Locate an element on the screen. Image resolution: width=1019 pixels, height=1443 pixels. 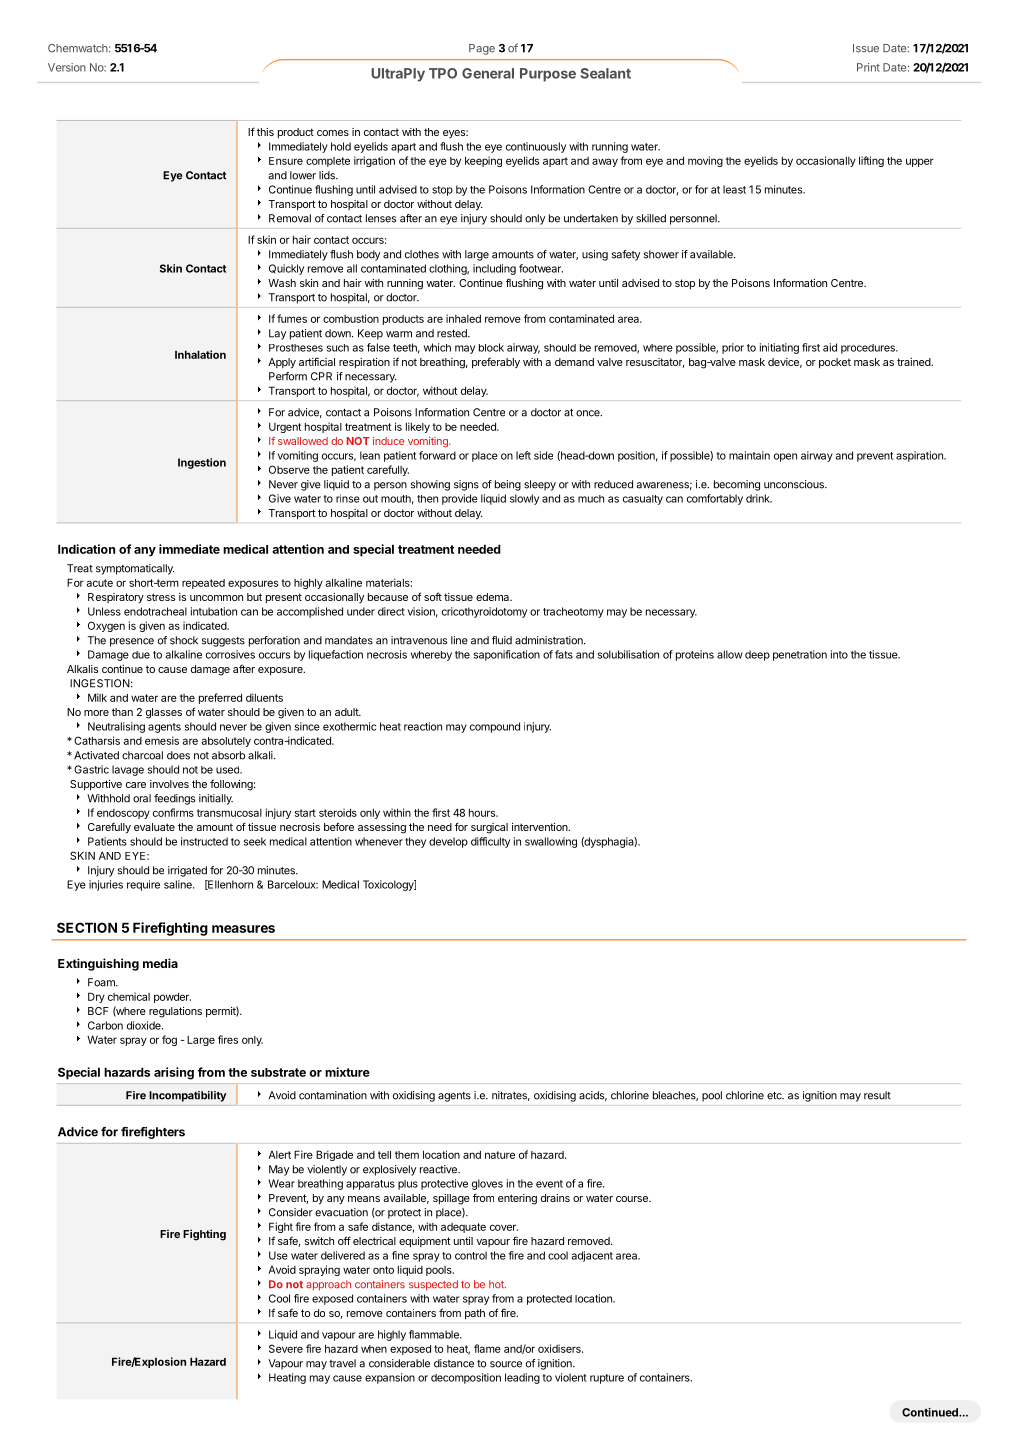
being is located at coordinates (508, 485).
